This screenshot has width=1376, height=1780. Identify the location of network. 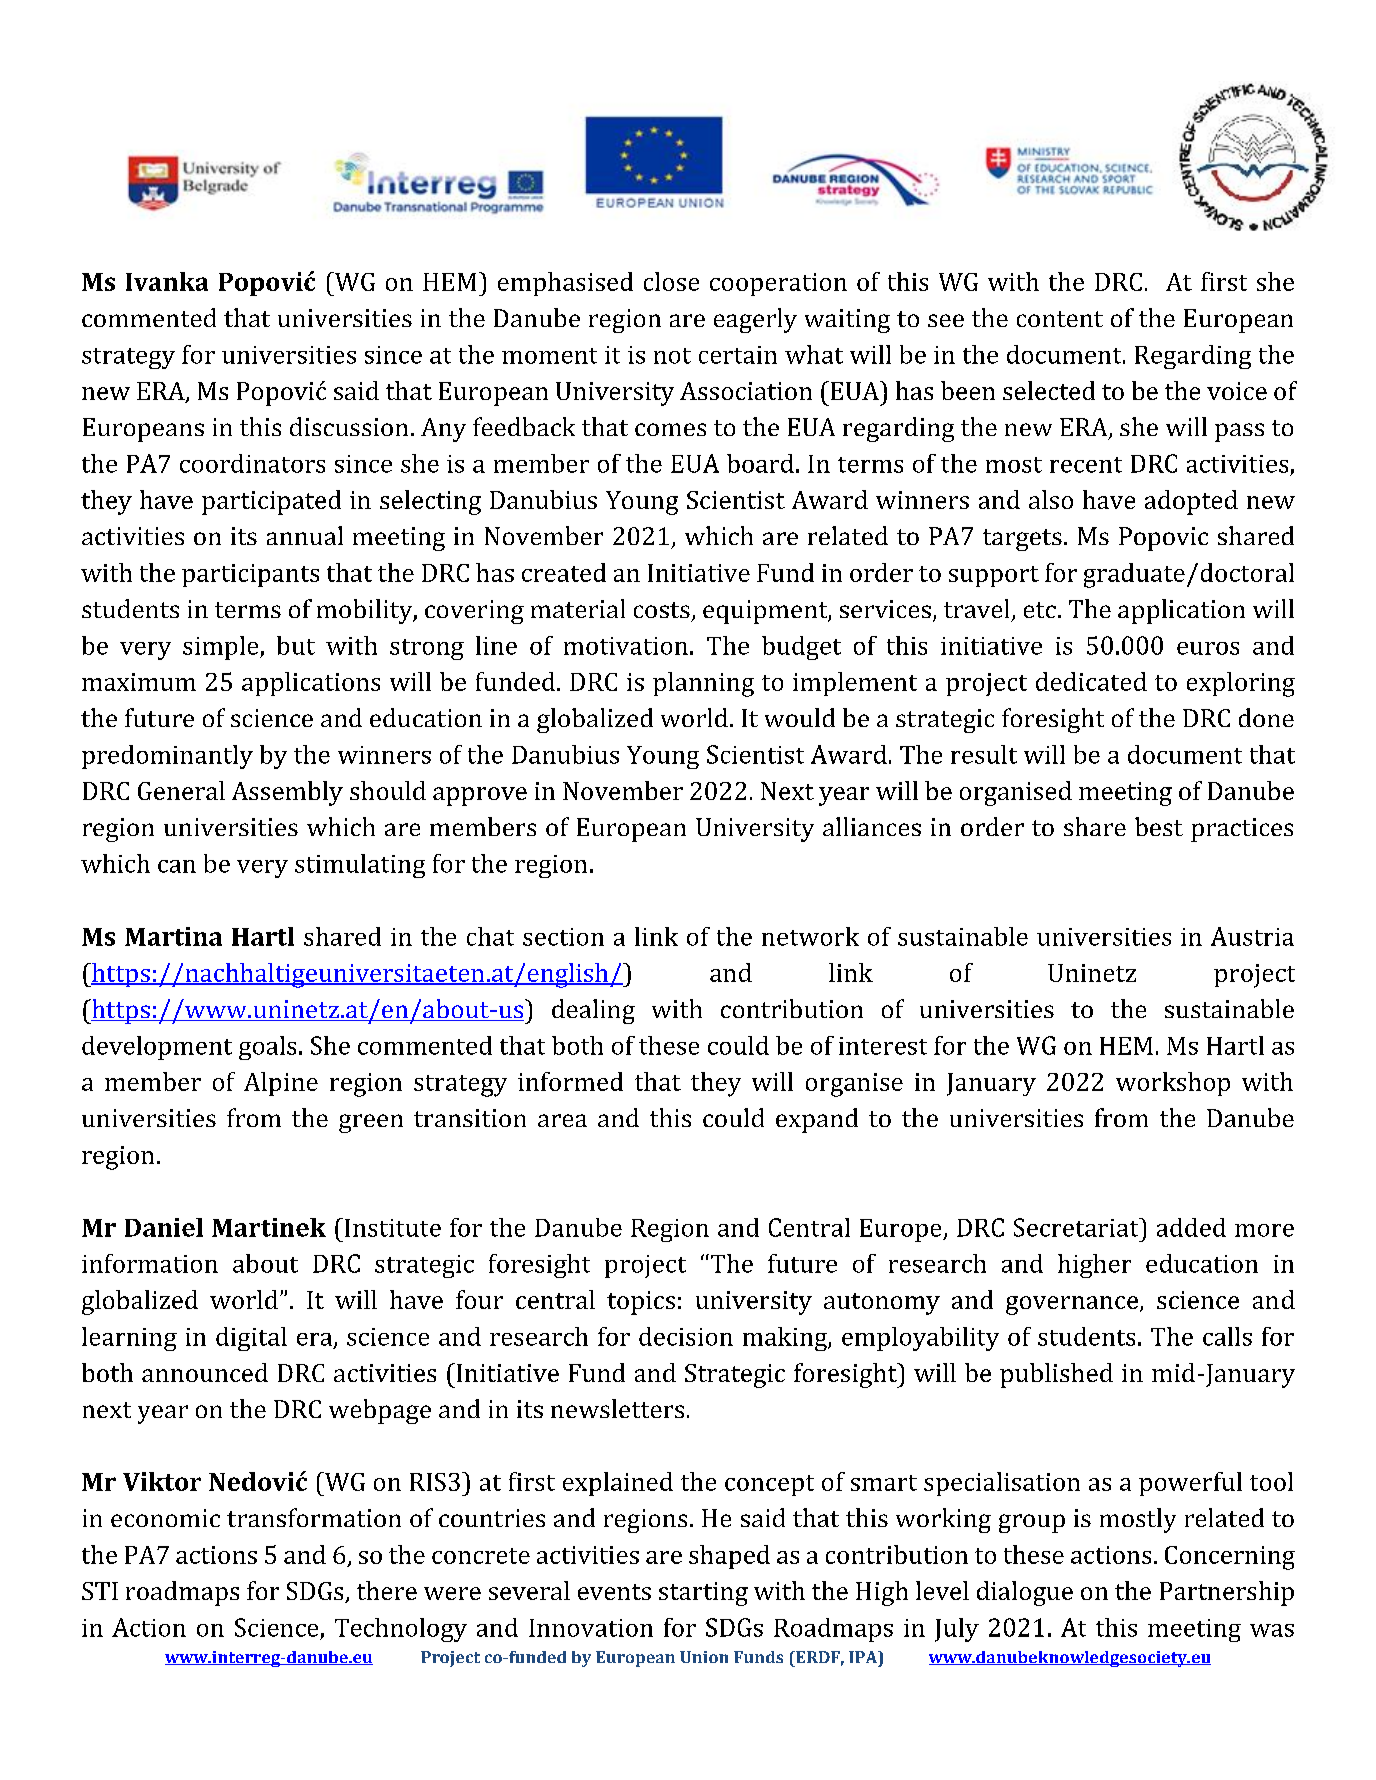
(810, 936).
